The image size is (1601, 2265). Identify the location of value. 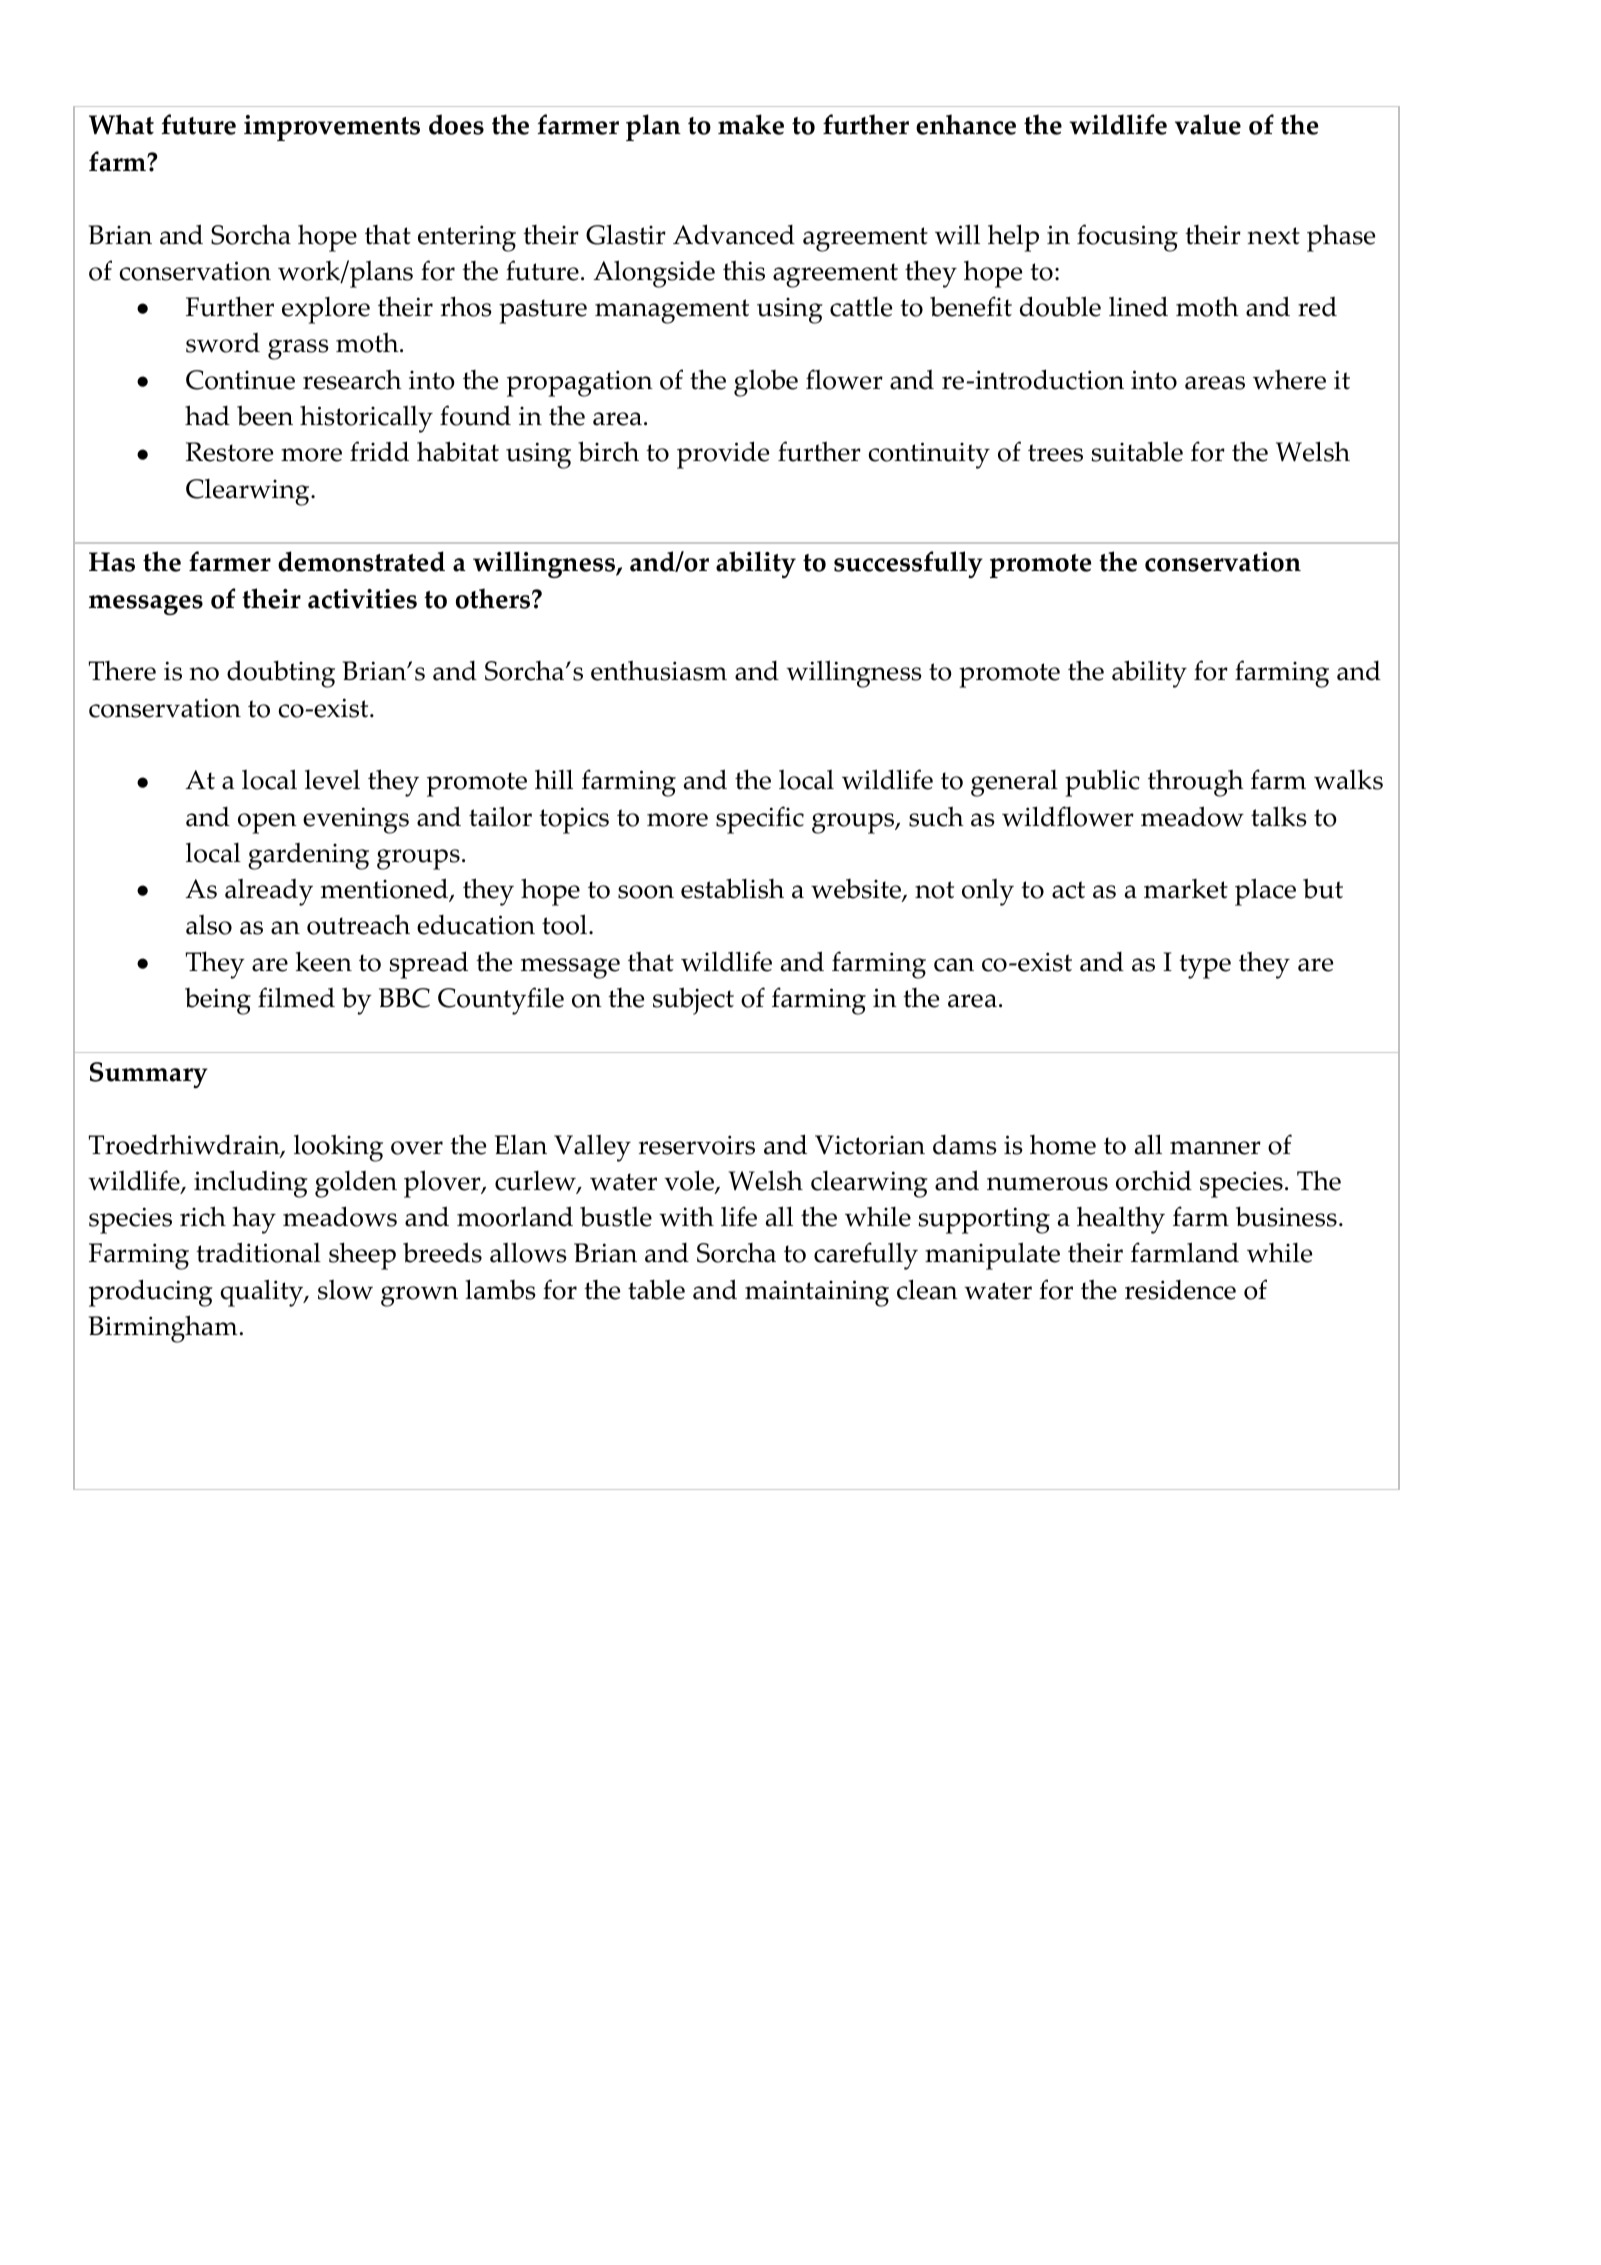
(1208, 124).
